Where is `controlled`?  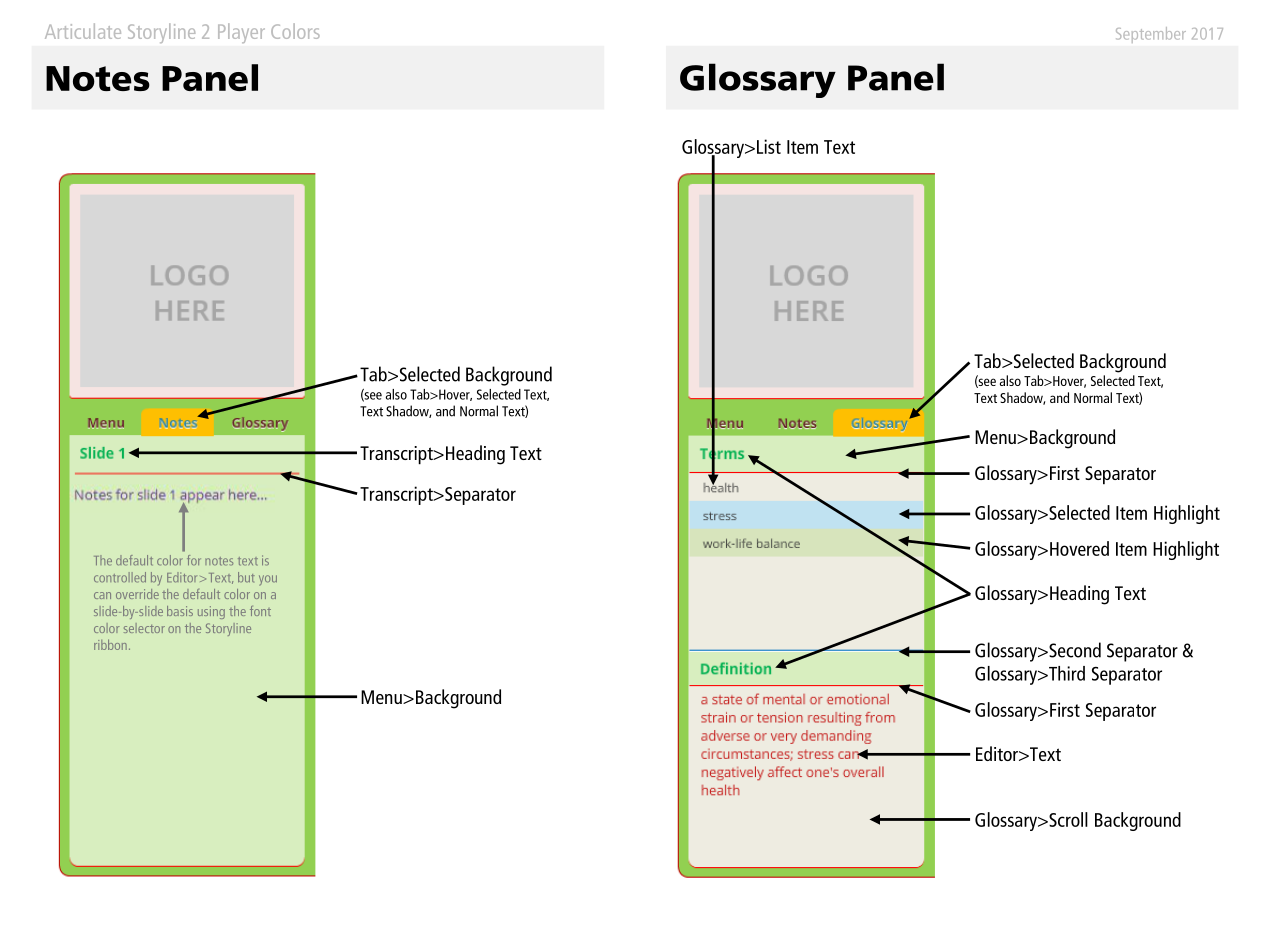
controlled is located at coordinates (120, 577).
